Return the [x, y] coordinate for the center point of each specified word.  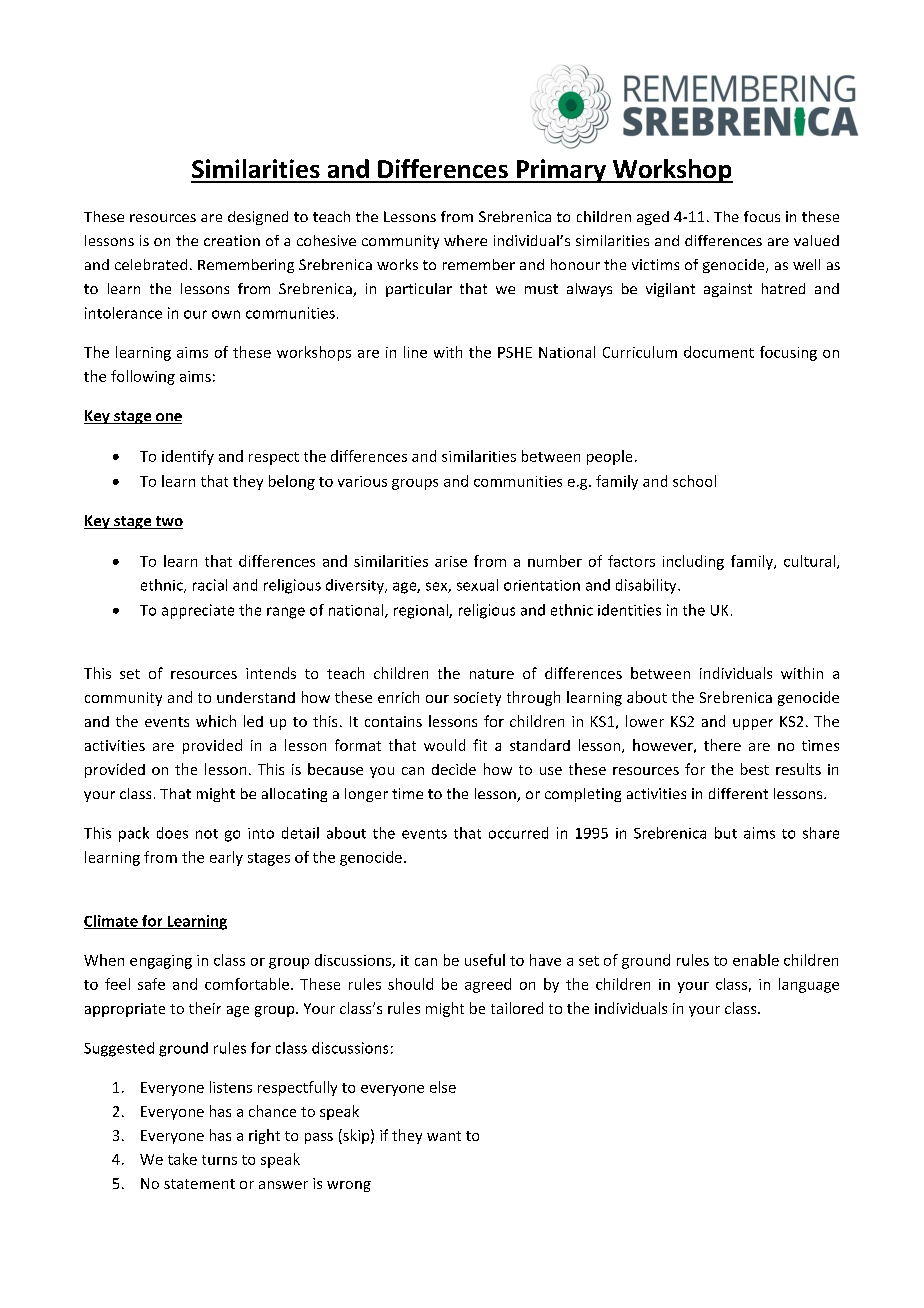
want [444, 1136]
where [465, 240]
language [809, 985]
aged [653, 218]
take [182, 1159]
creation [232, 240]
